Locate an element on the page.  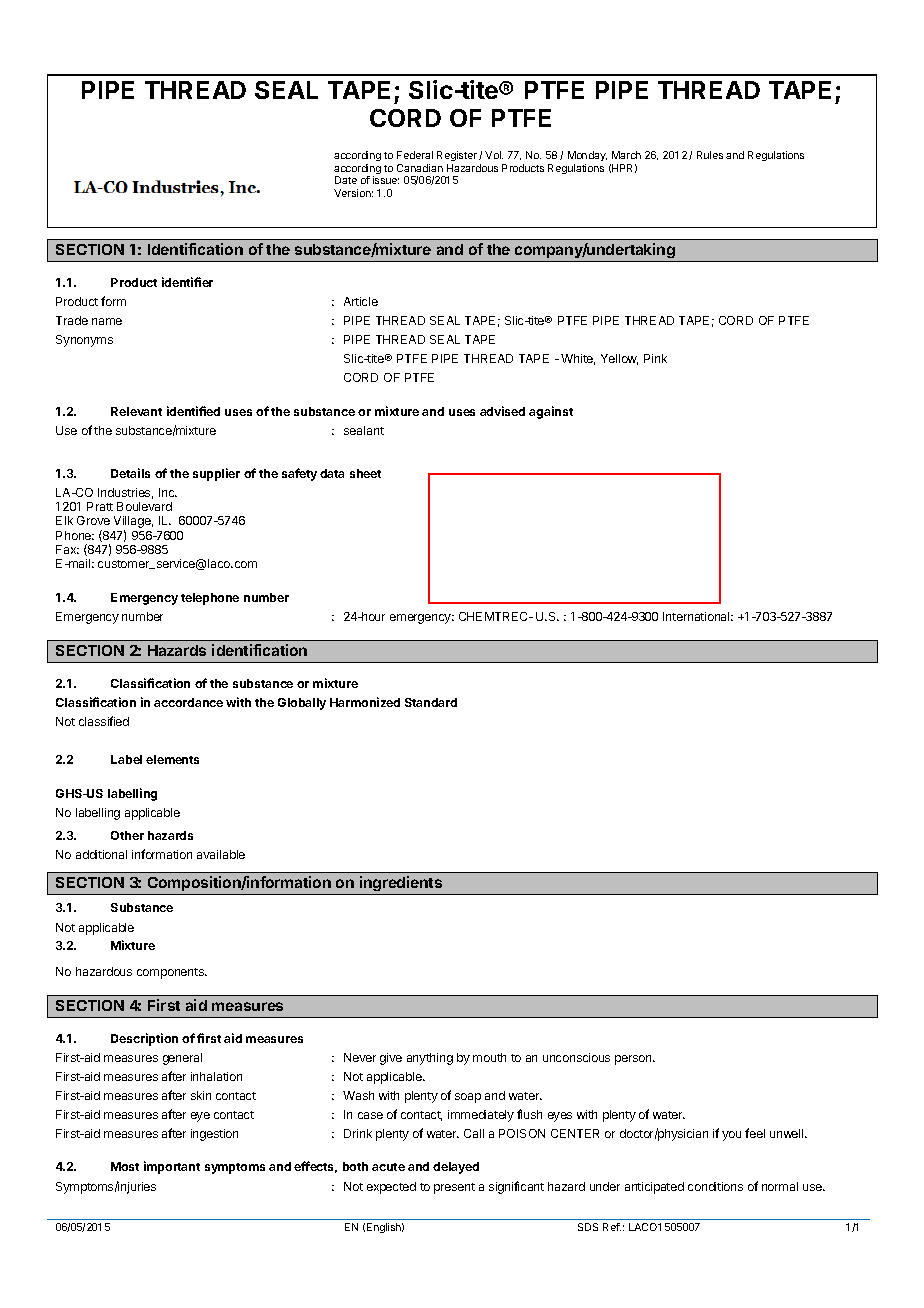
Standard is located at coordinates (431, 702).
